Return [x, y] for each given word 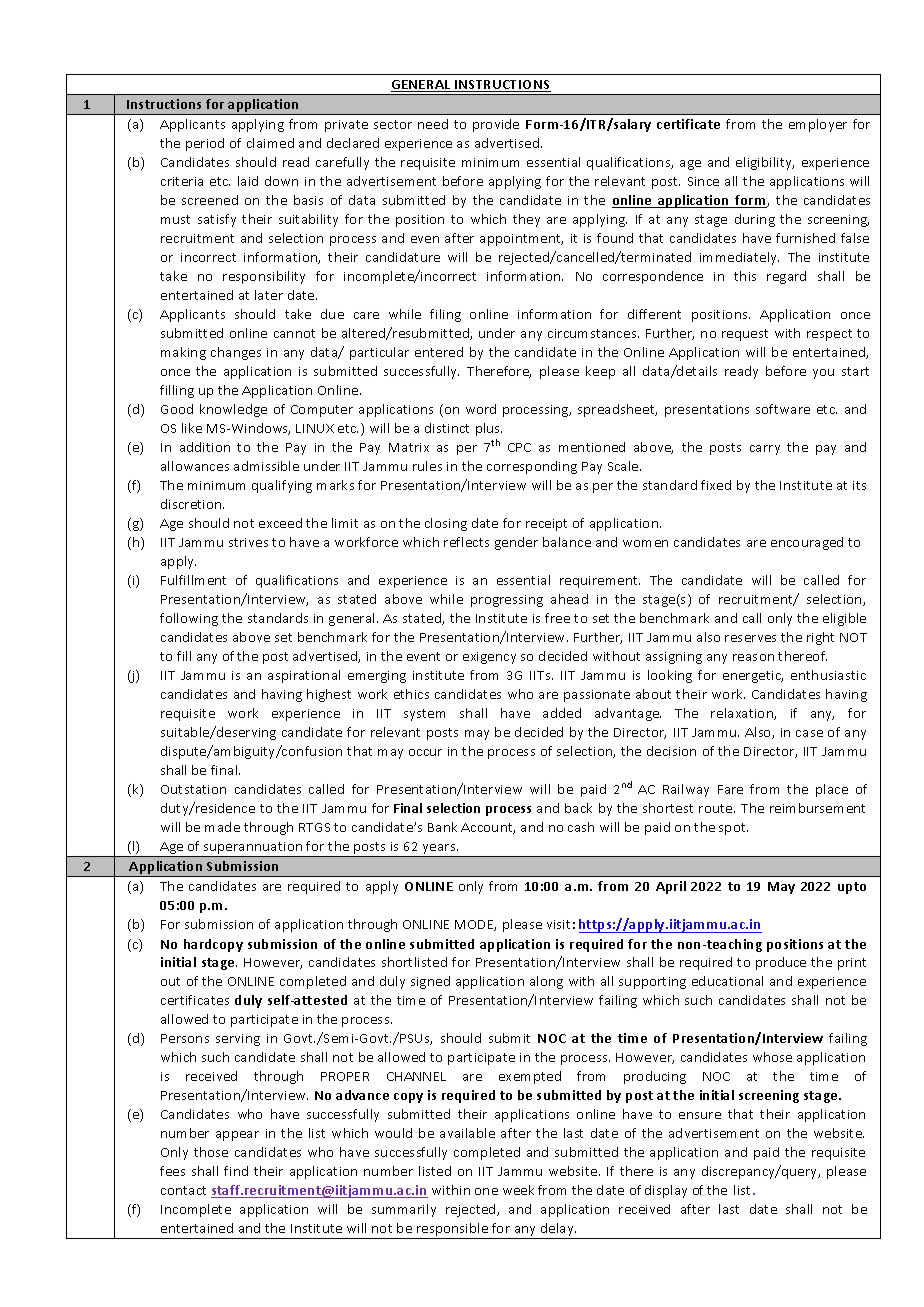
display [666, 1191]
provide [496, 125]
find [236, 1171]
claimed [270, 143]
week [518, 1190]
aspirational [304, 676]
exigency [489, 658]
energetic [753, 677]
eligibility [765, 163]
